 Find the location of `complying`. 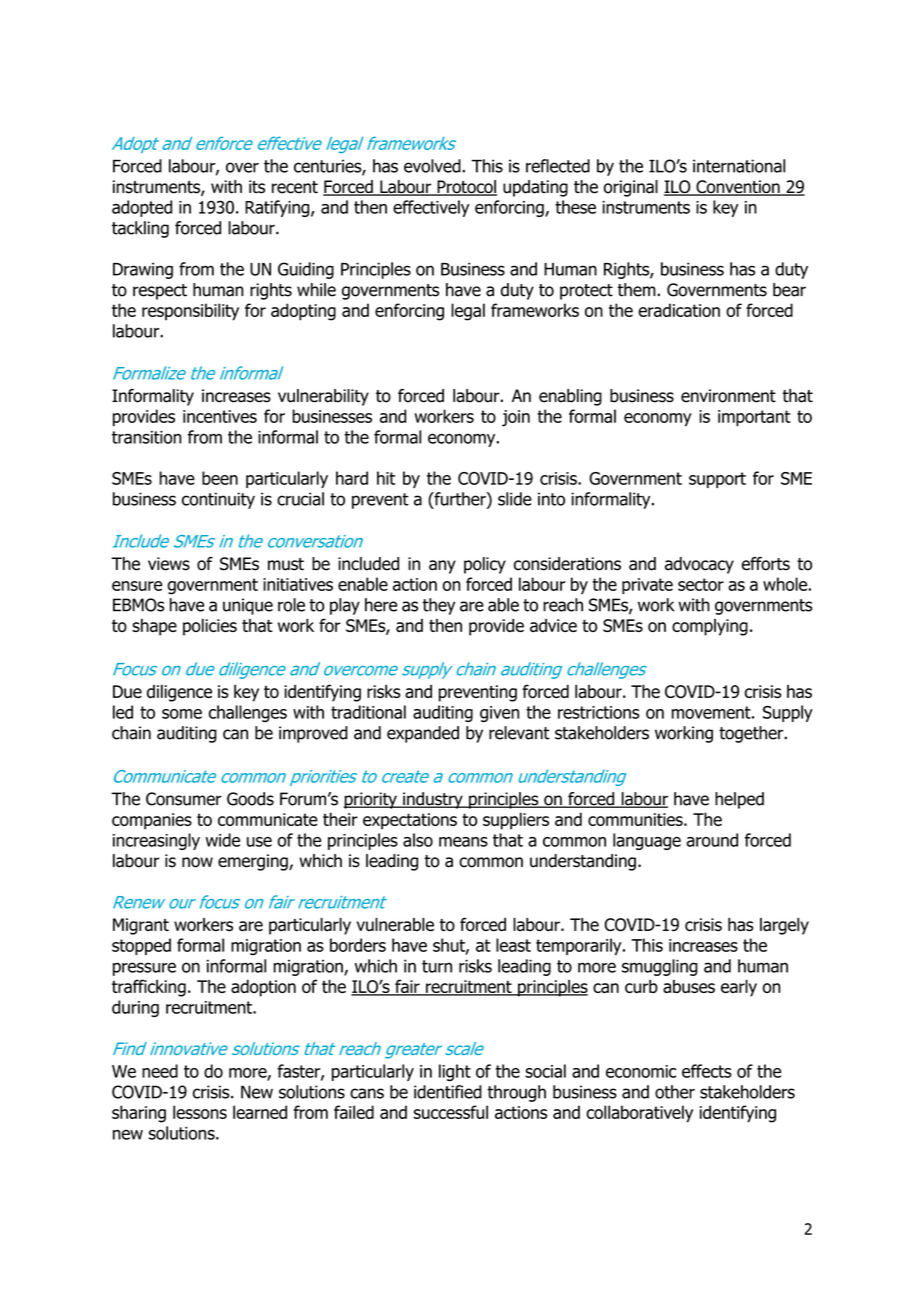

complying is located at coordinates (710, 627).
